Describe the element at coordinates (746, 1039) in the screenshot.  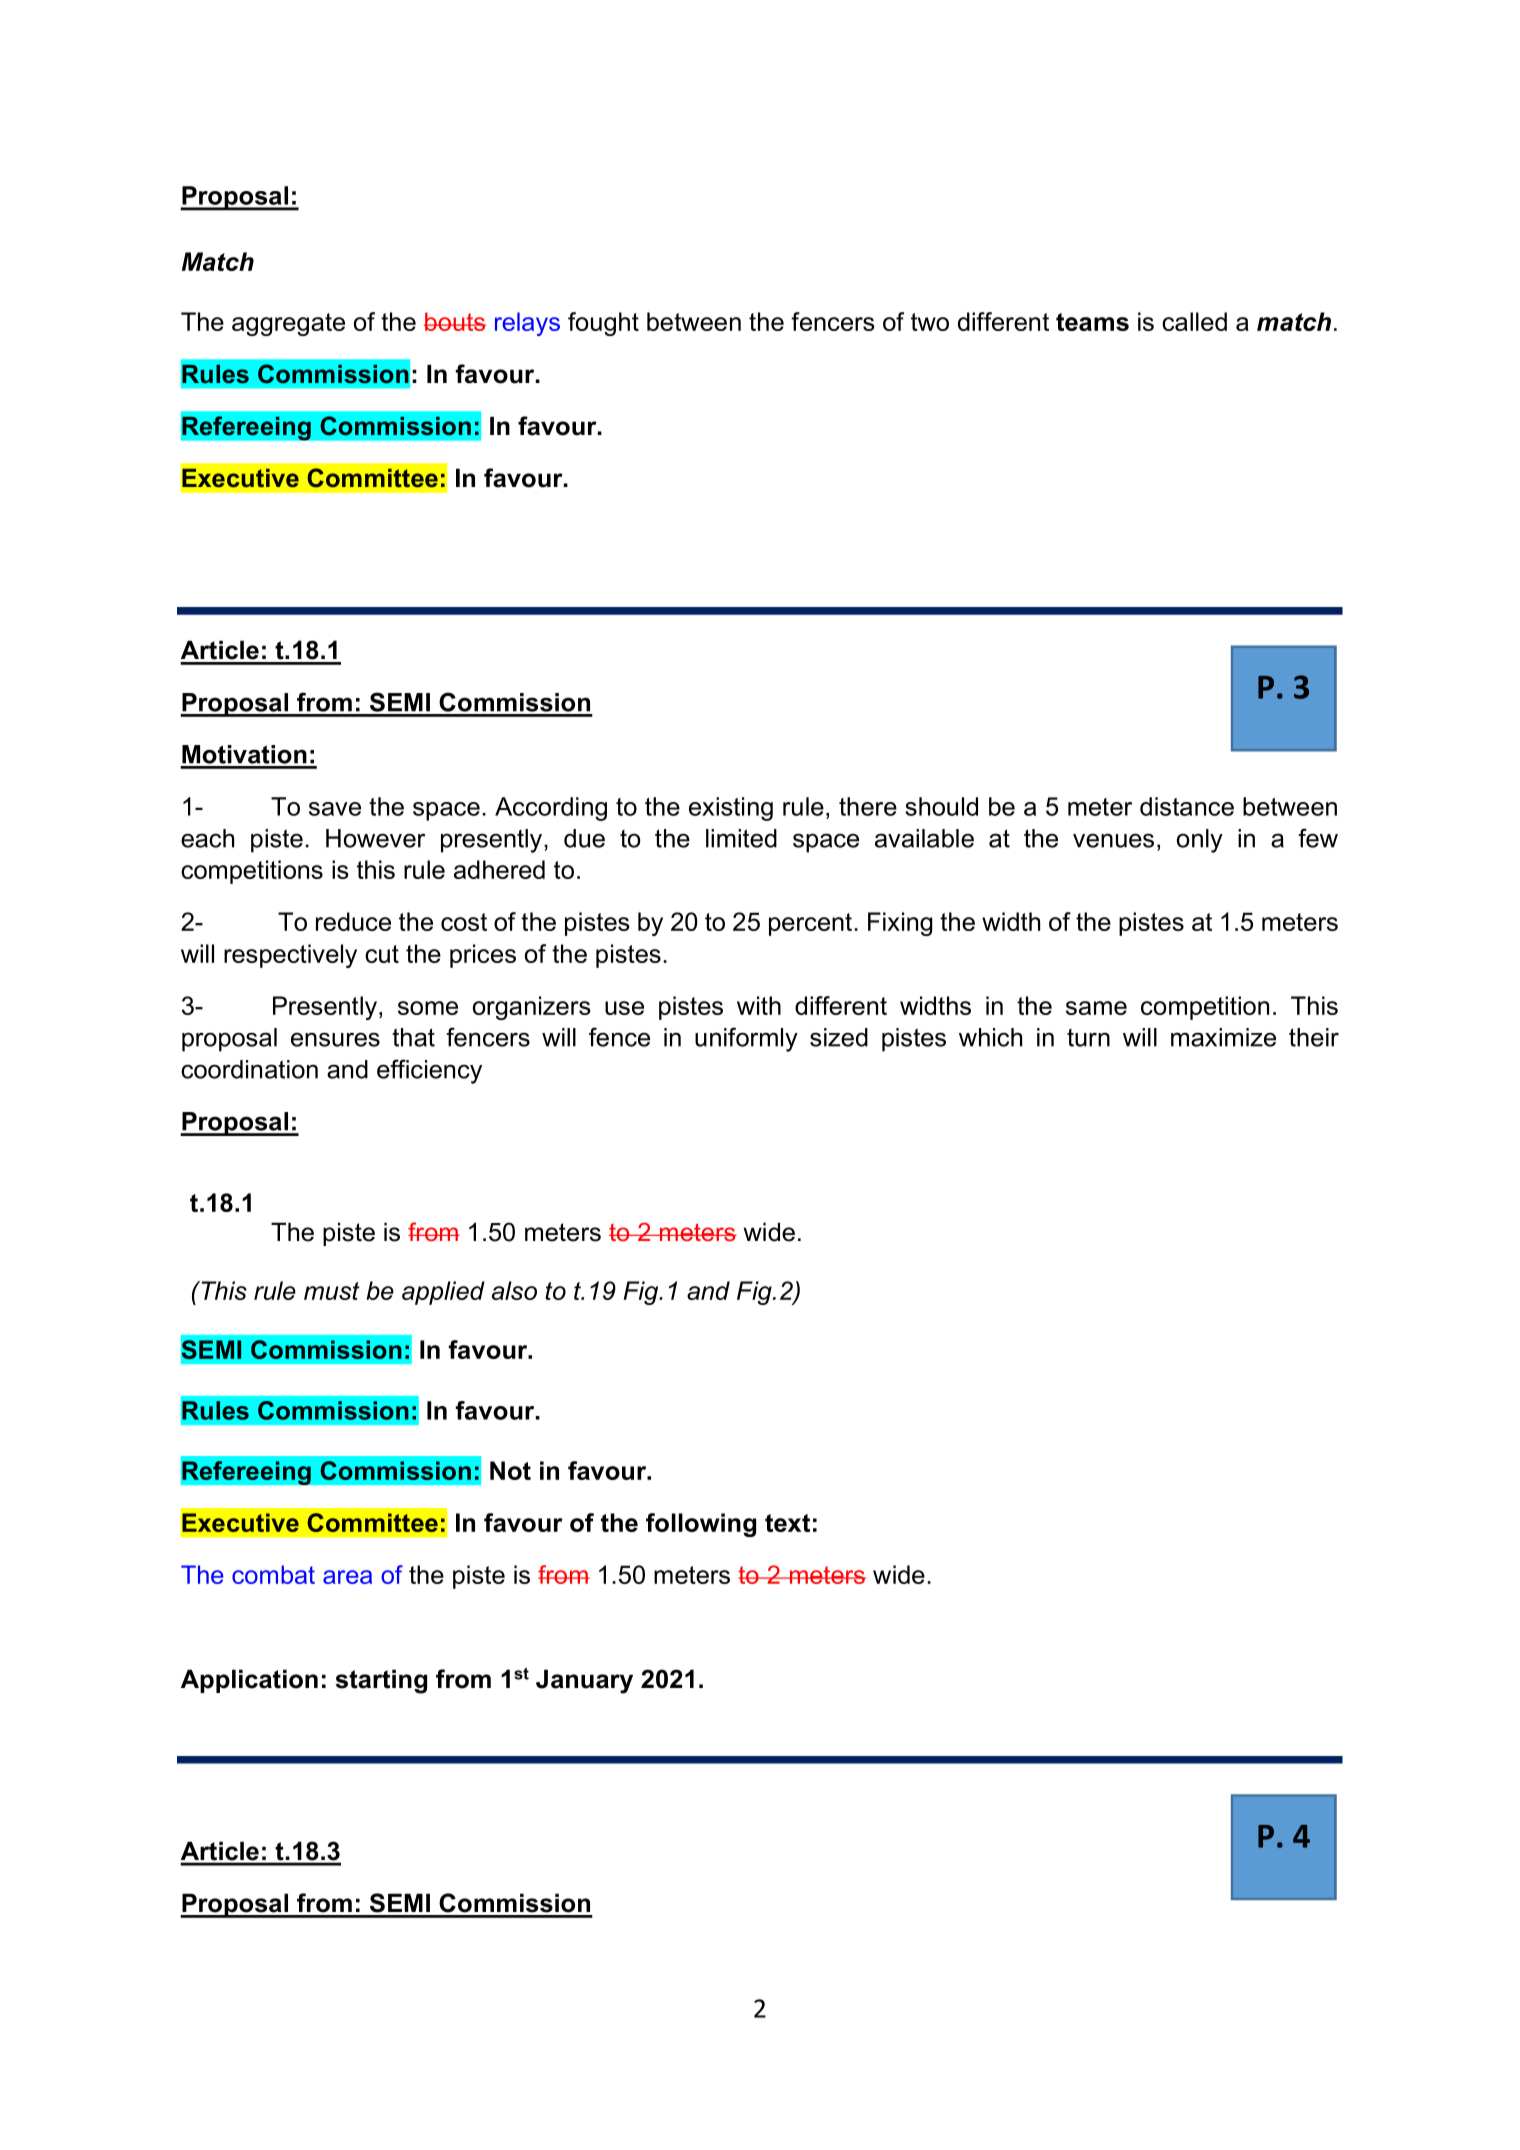
I see `uniformly` at that location.
